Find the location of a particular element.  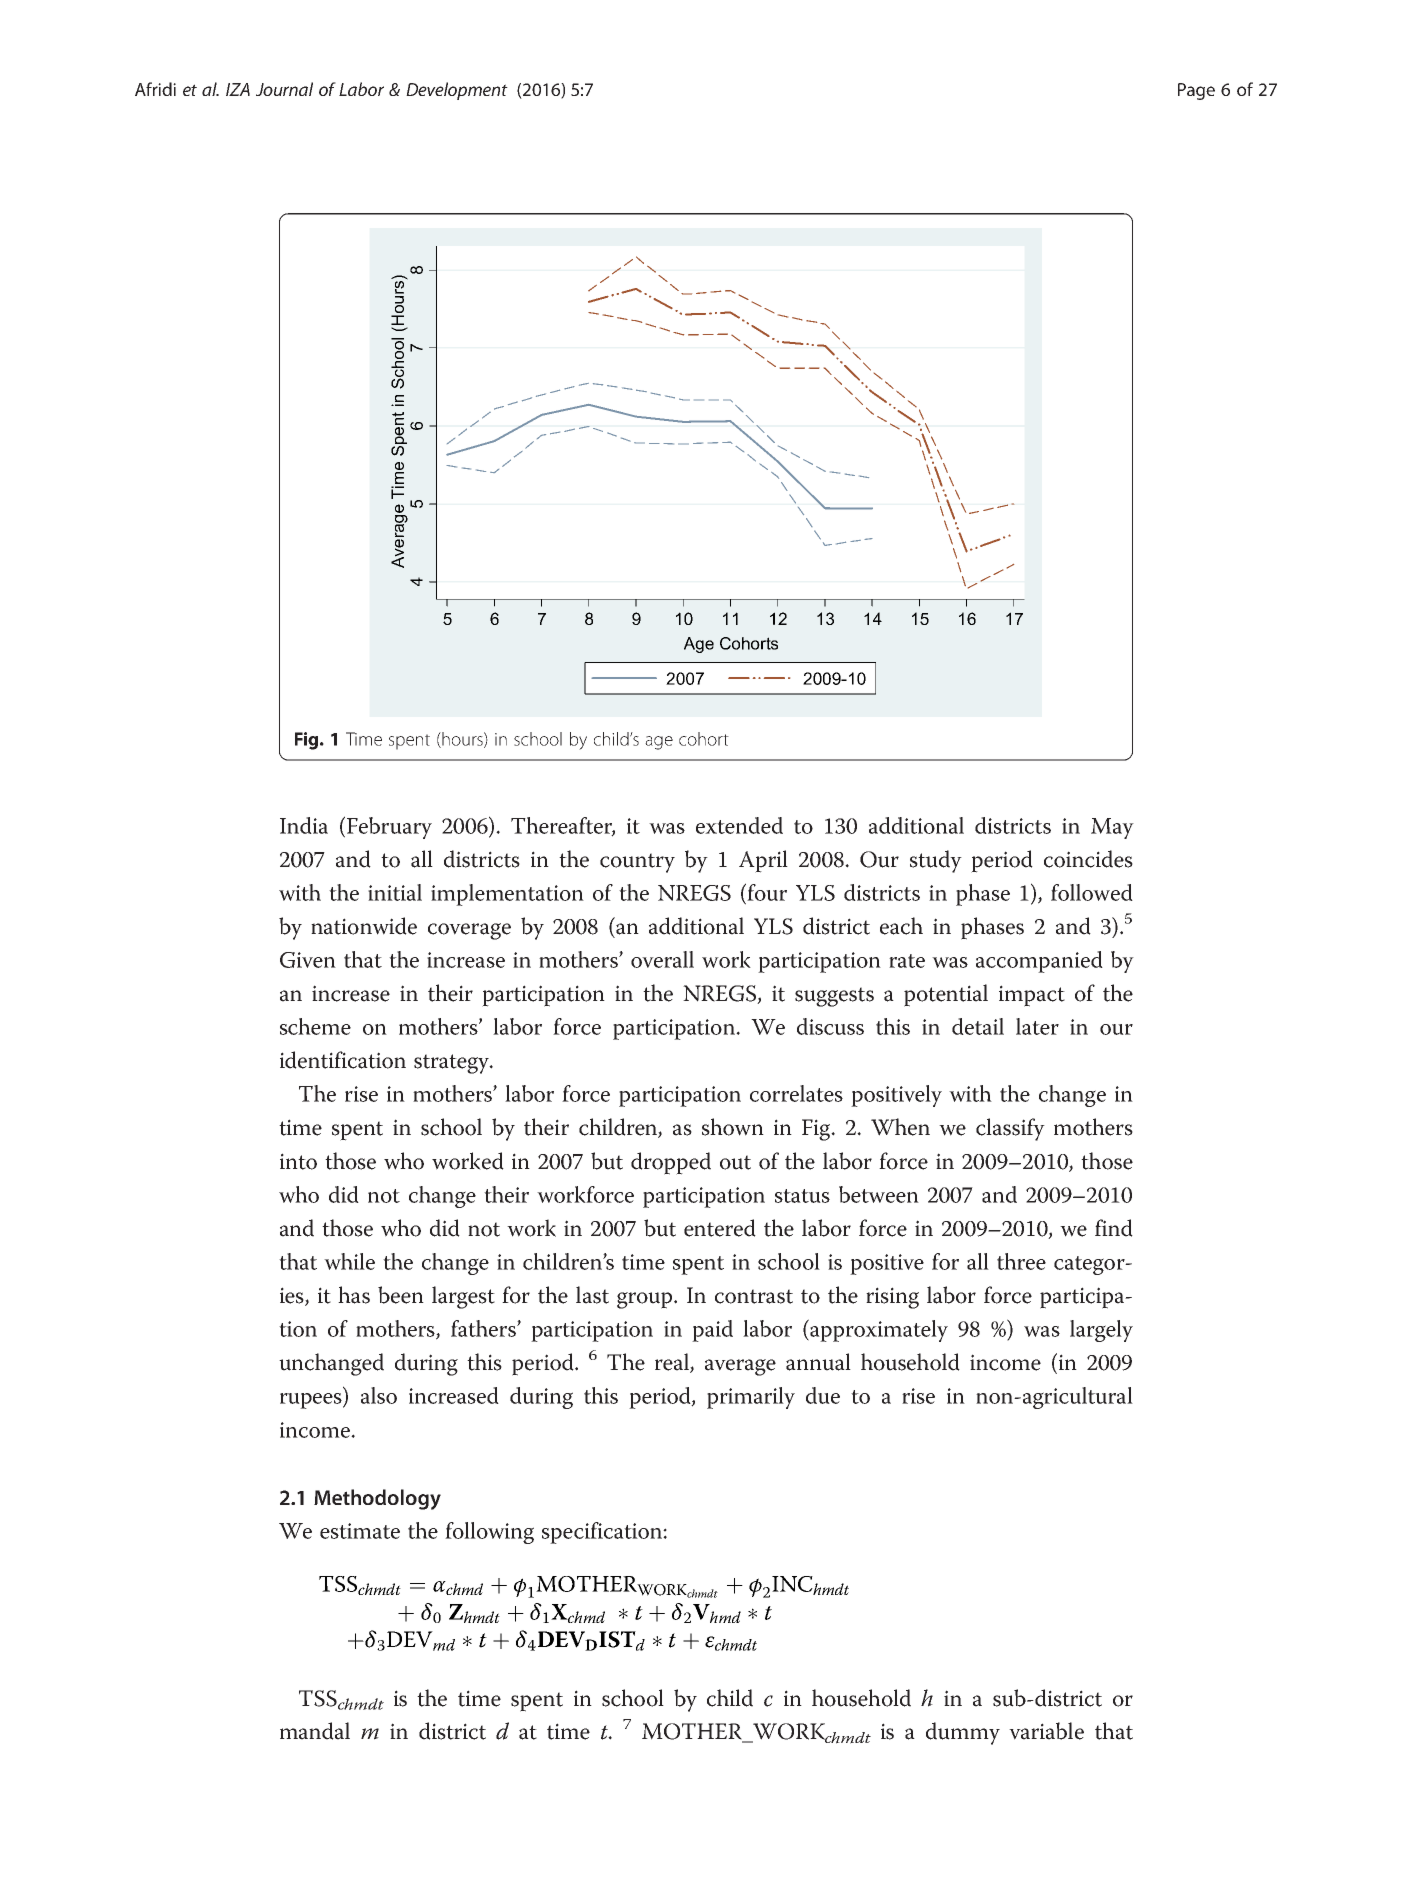

Development is located at coordinates (457, 91).
